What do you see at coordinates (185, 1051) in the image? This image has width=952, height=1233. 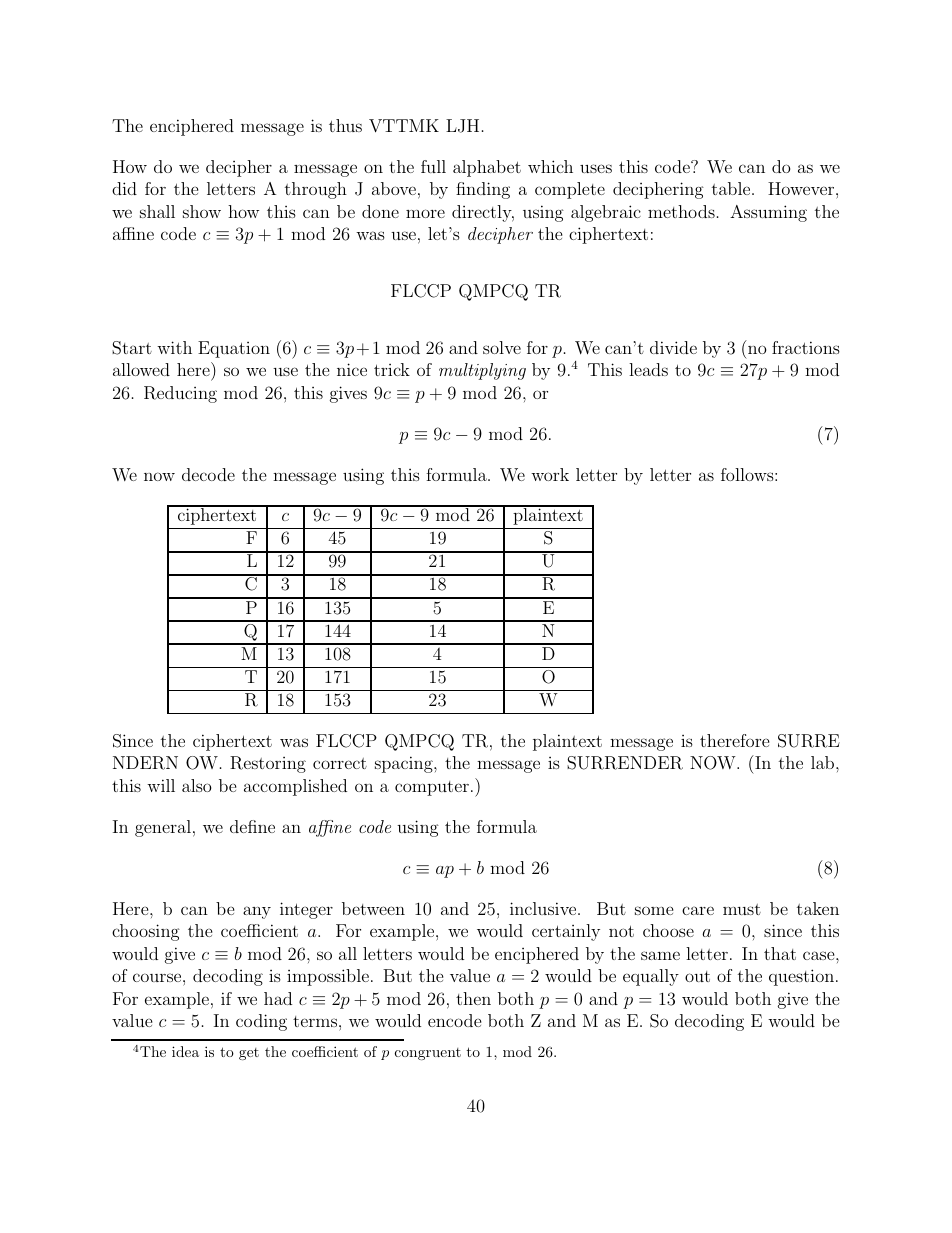 I see `idea` at bounding box center [185, 1051].
